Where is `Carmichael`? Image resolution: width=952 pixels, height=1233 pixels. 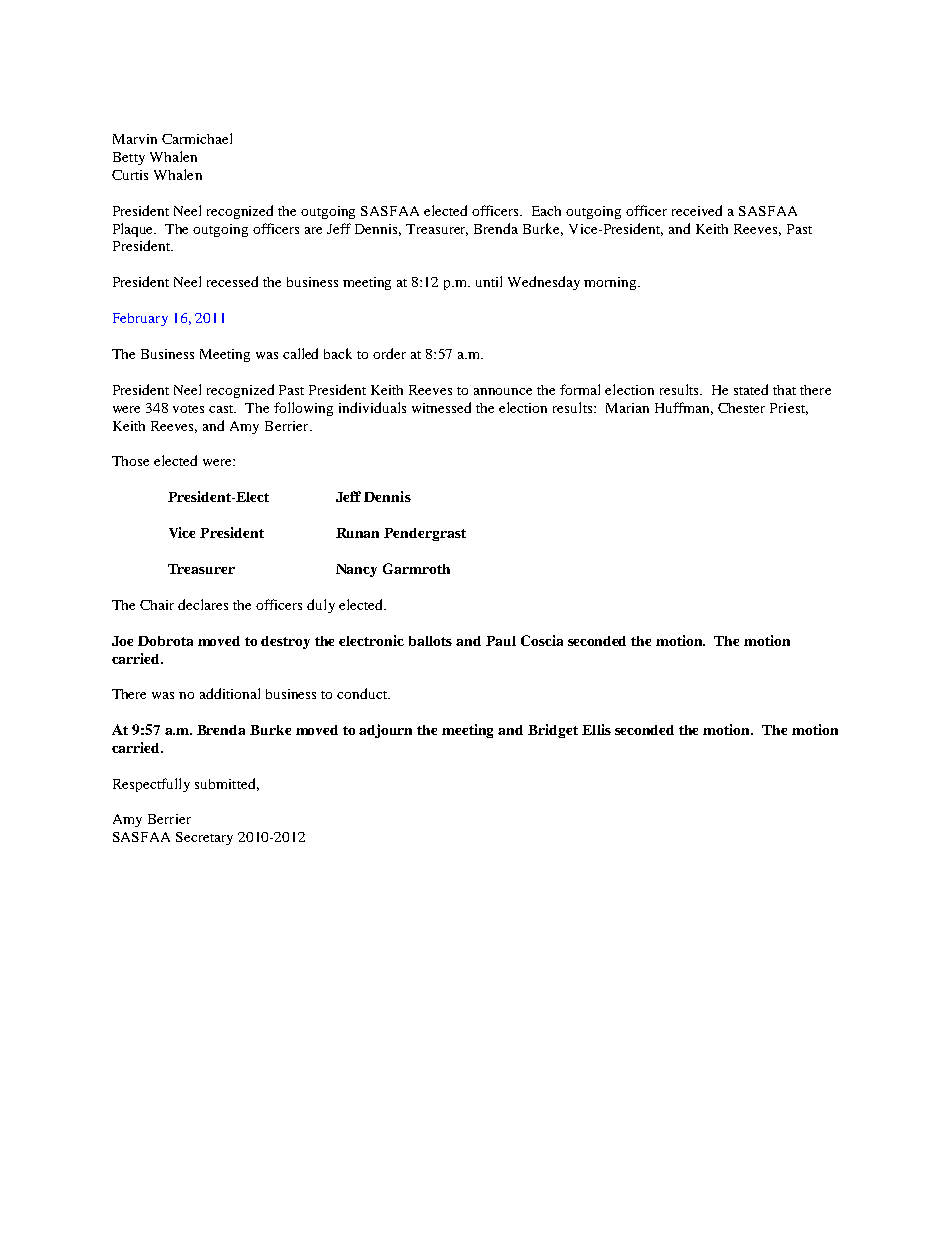 Carmichael is located at coordinates (197, 138).
